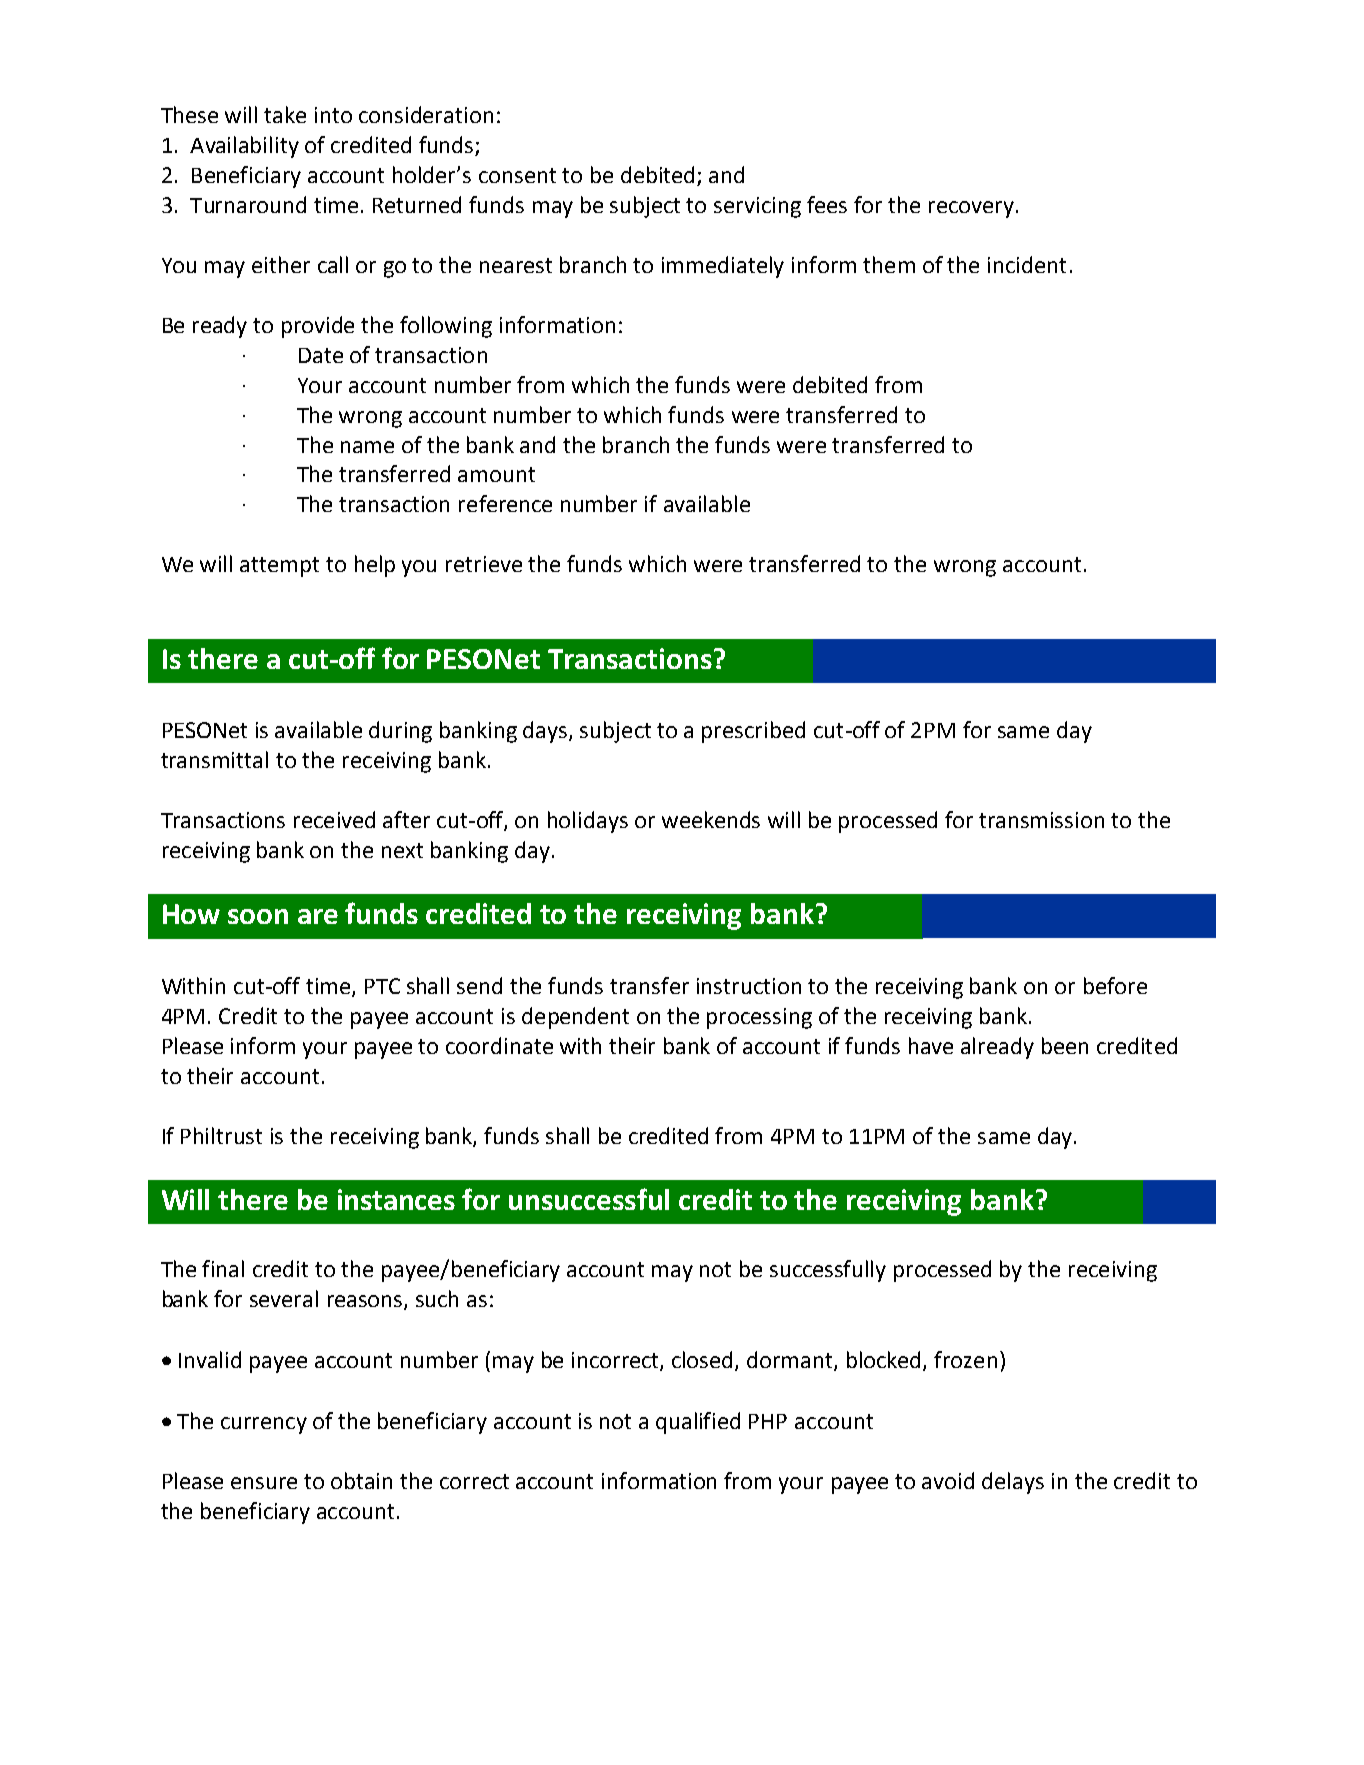  Describe the element at coordinates (711, 819) in the screenshot. I see `weekends` at that location.
